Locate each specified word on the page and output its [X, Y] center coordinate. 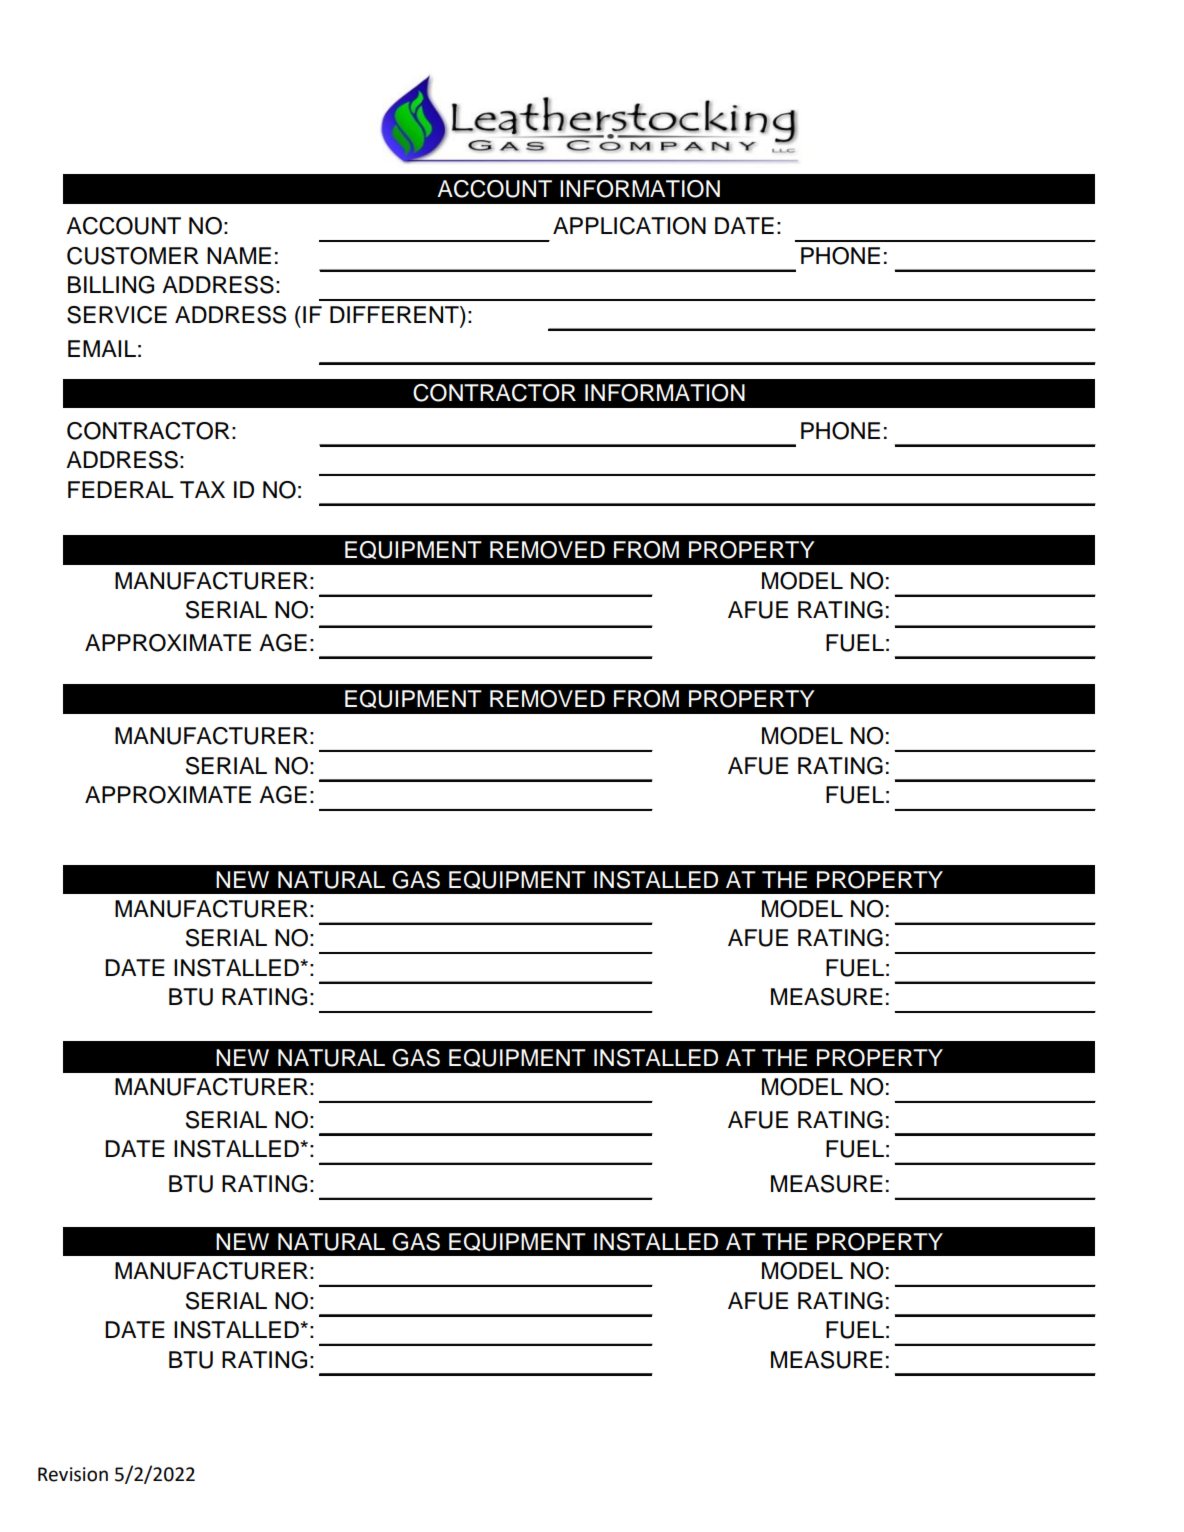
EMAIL [102, 348]
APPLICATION [629, 226]
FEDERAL [121, 489]
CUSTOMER [133, 256]
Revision [73, 1474]
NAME [239, 255]
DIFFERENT [395, 314]
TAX [202, 489]
